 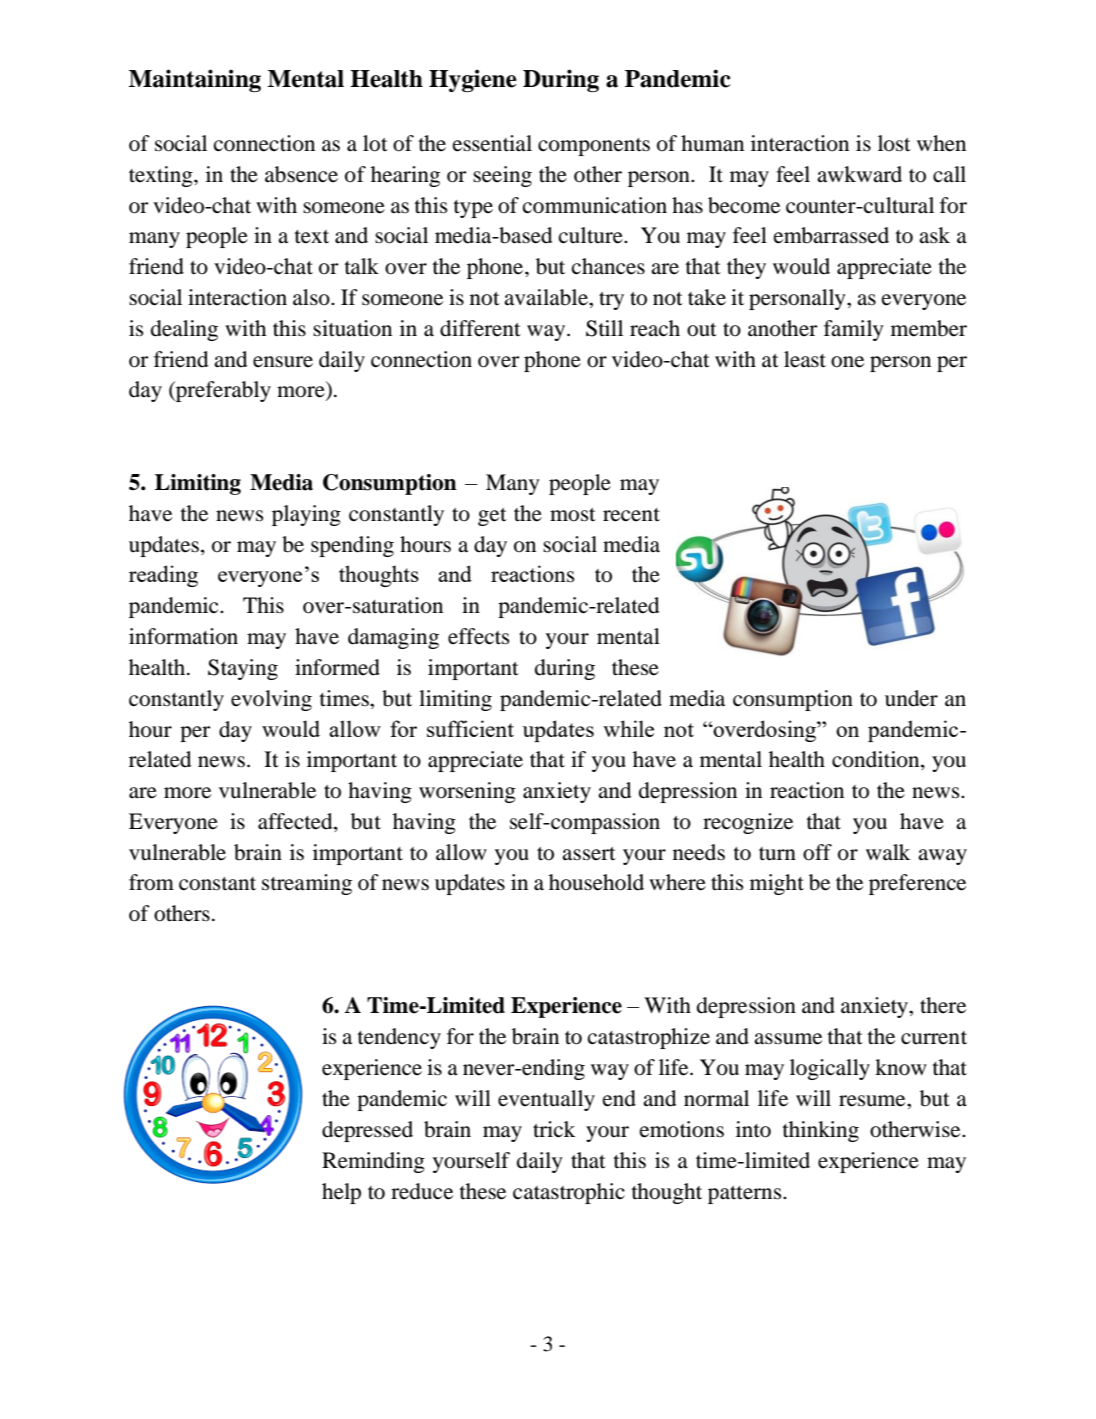 What do you see at coordinates (604, 328) in the page?
I see `Still` at bounding box center [604, 328].
